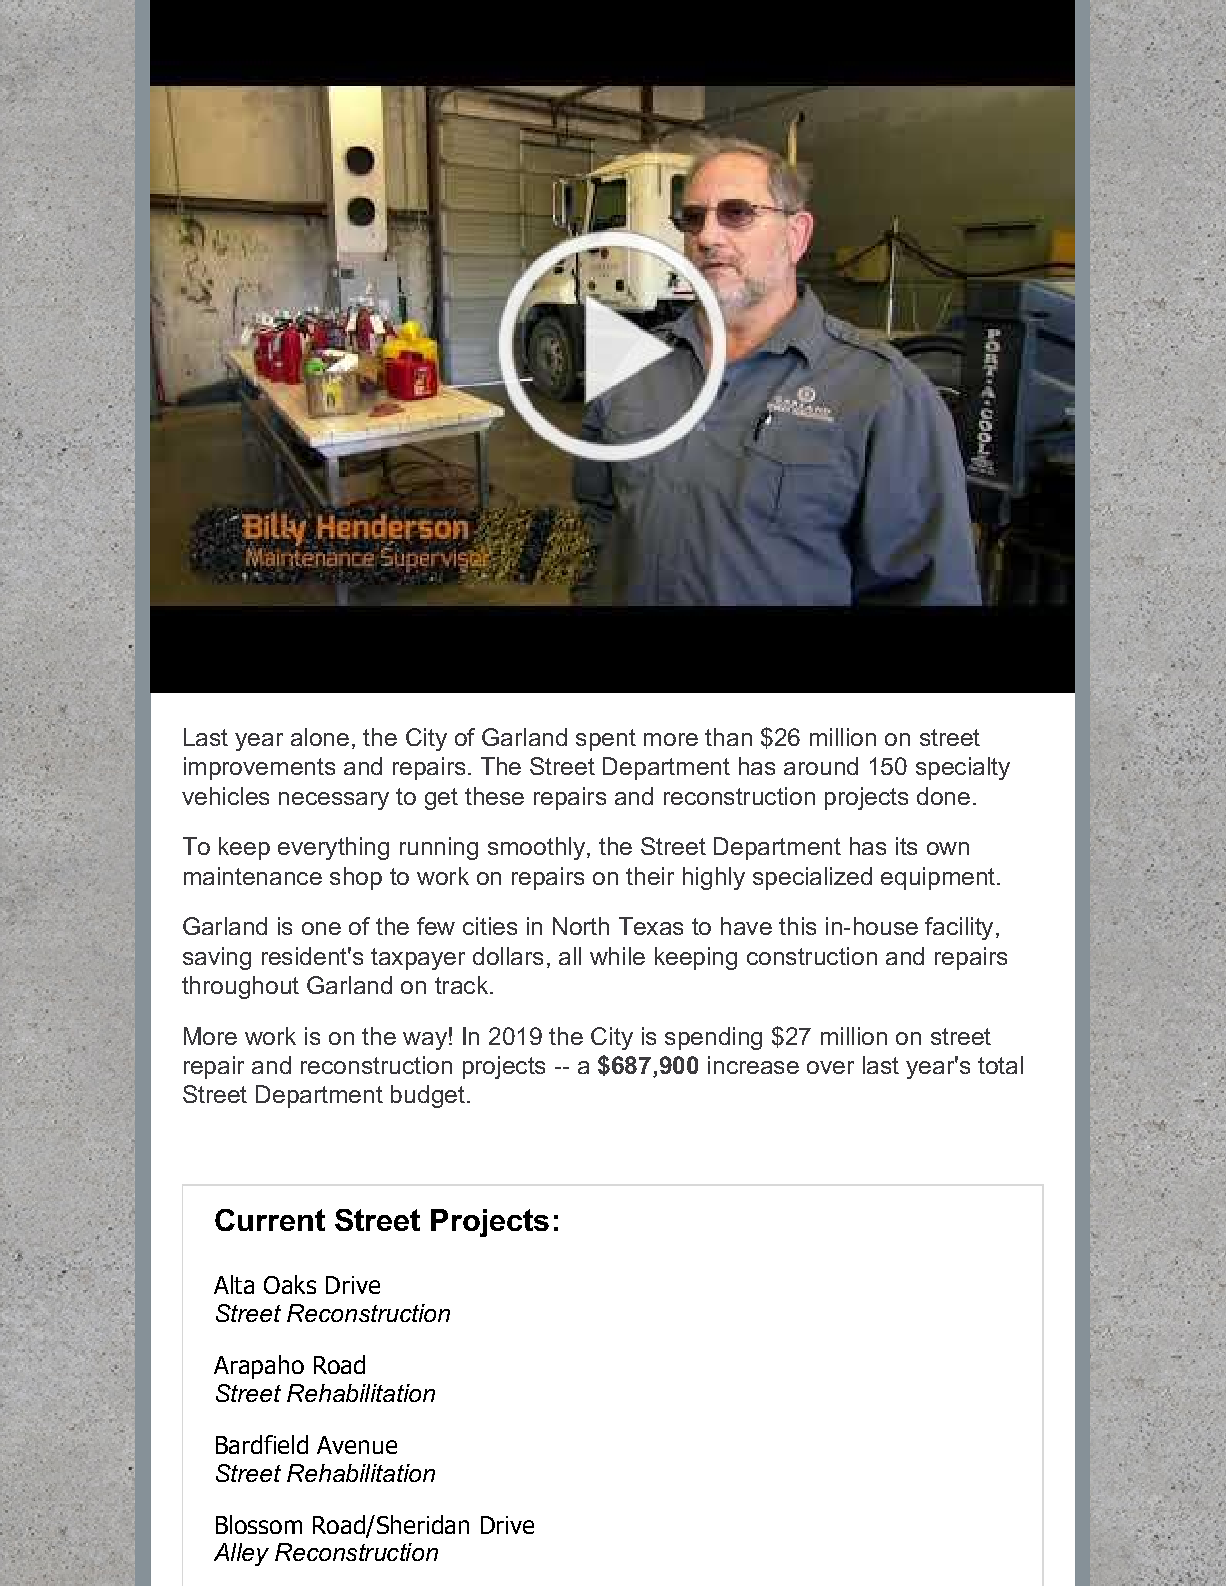  I want to click on specialty, so click(963, 768).
